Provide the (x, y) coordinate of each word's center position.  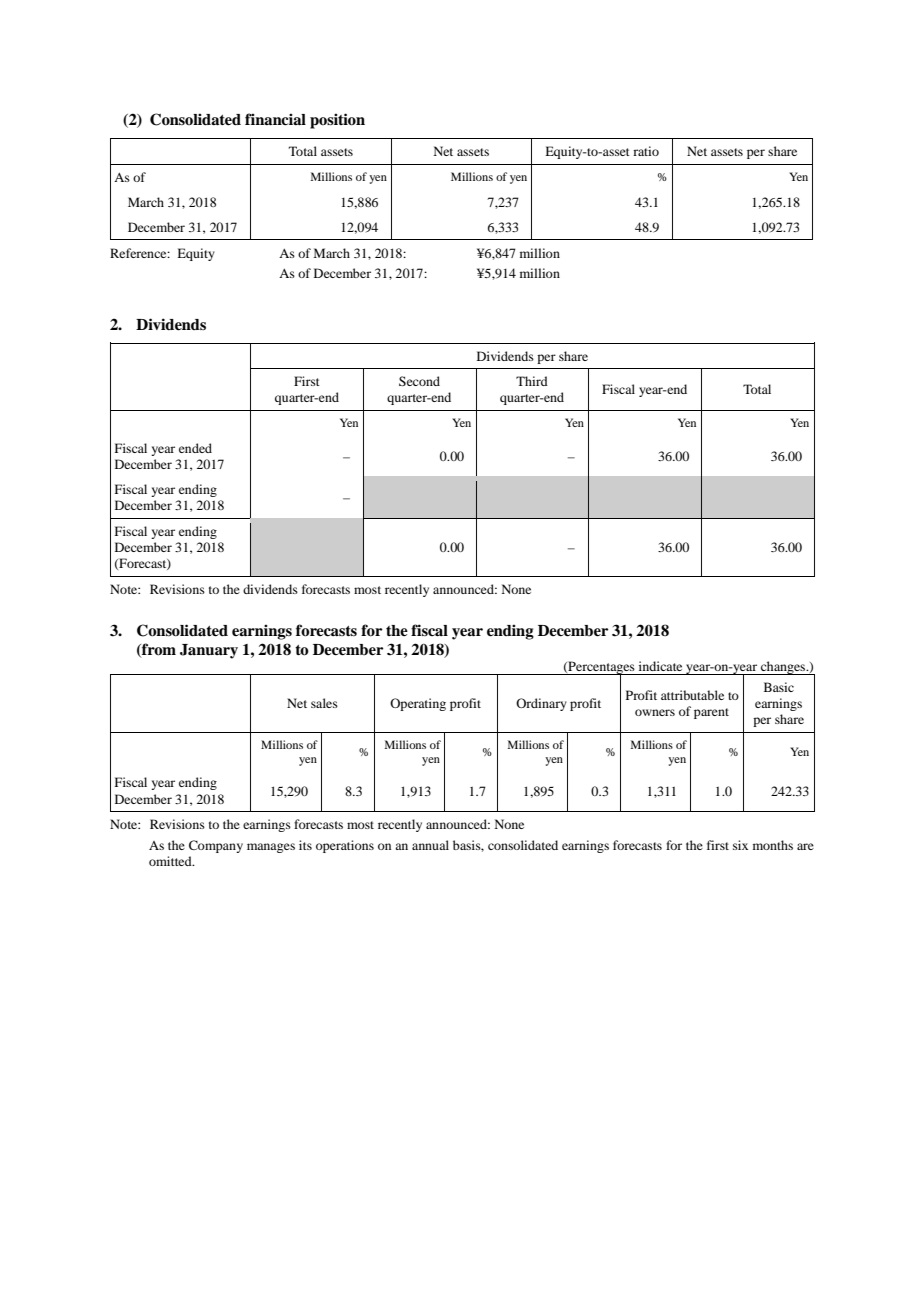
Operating (418, 704)
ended (195, 448)
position (337, 121)
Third (532, 381)
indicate (660, 666)
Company (216, 846)
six (740, 845)
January (209, 651)
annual (430, 845)
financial (275, 119)
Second (419, 381)
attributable (692, 695)
